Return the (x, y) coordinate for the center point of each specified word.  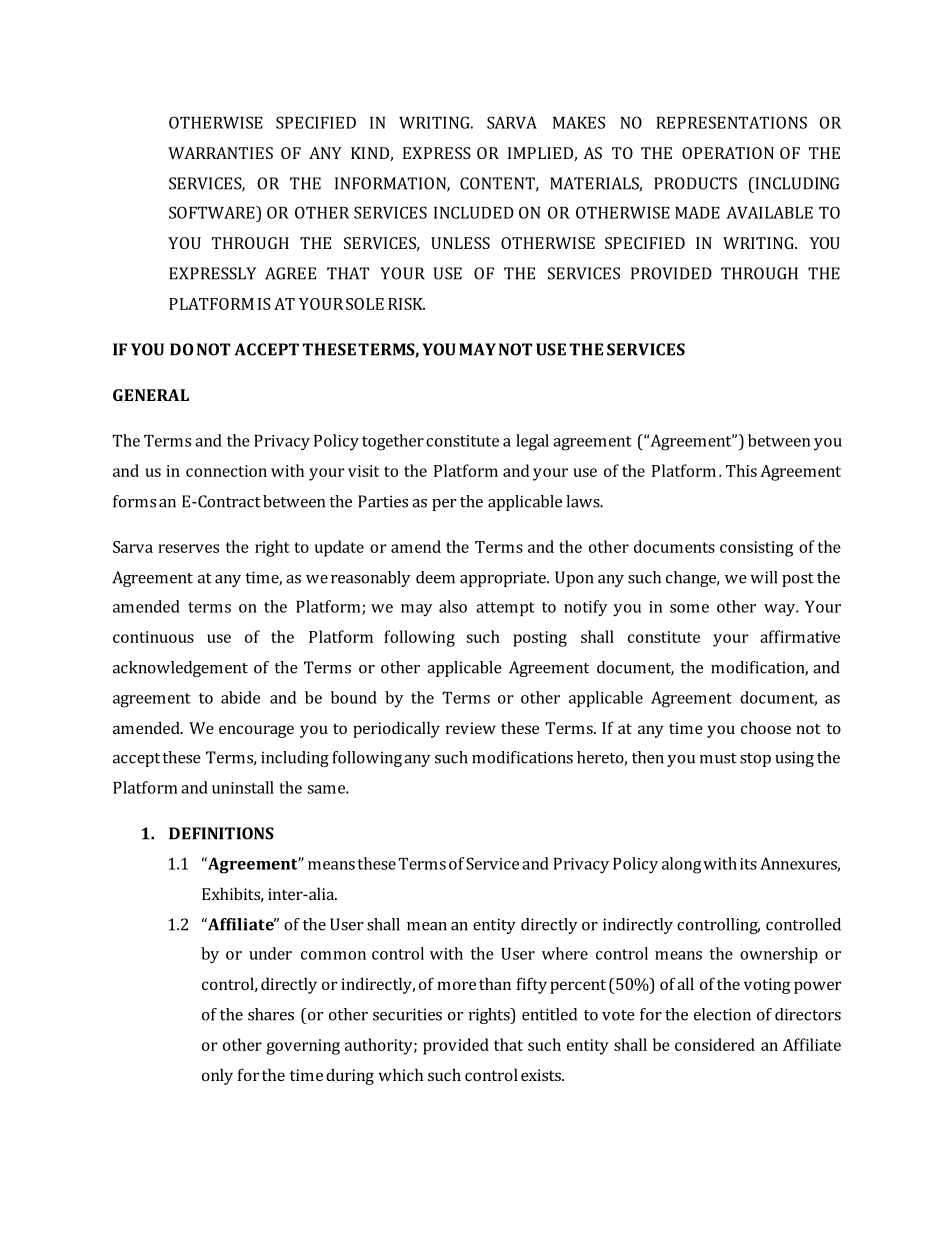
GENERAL (151, 395)
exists (542, 1075)
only (217, 1076)
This (741, 470)
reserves (188, 548)
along (681, 865)
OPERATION (728, 153)
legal (532, 442)
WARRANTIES (220, 153)
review (471, 728)
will (763, 577)
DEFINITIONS (221, 833)
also (453, 606)
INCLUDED (474, 212)
